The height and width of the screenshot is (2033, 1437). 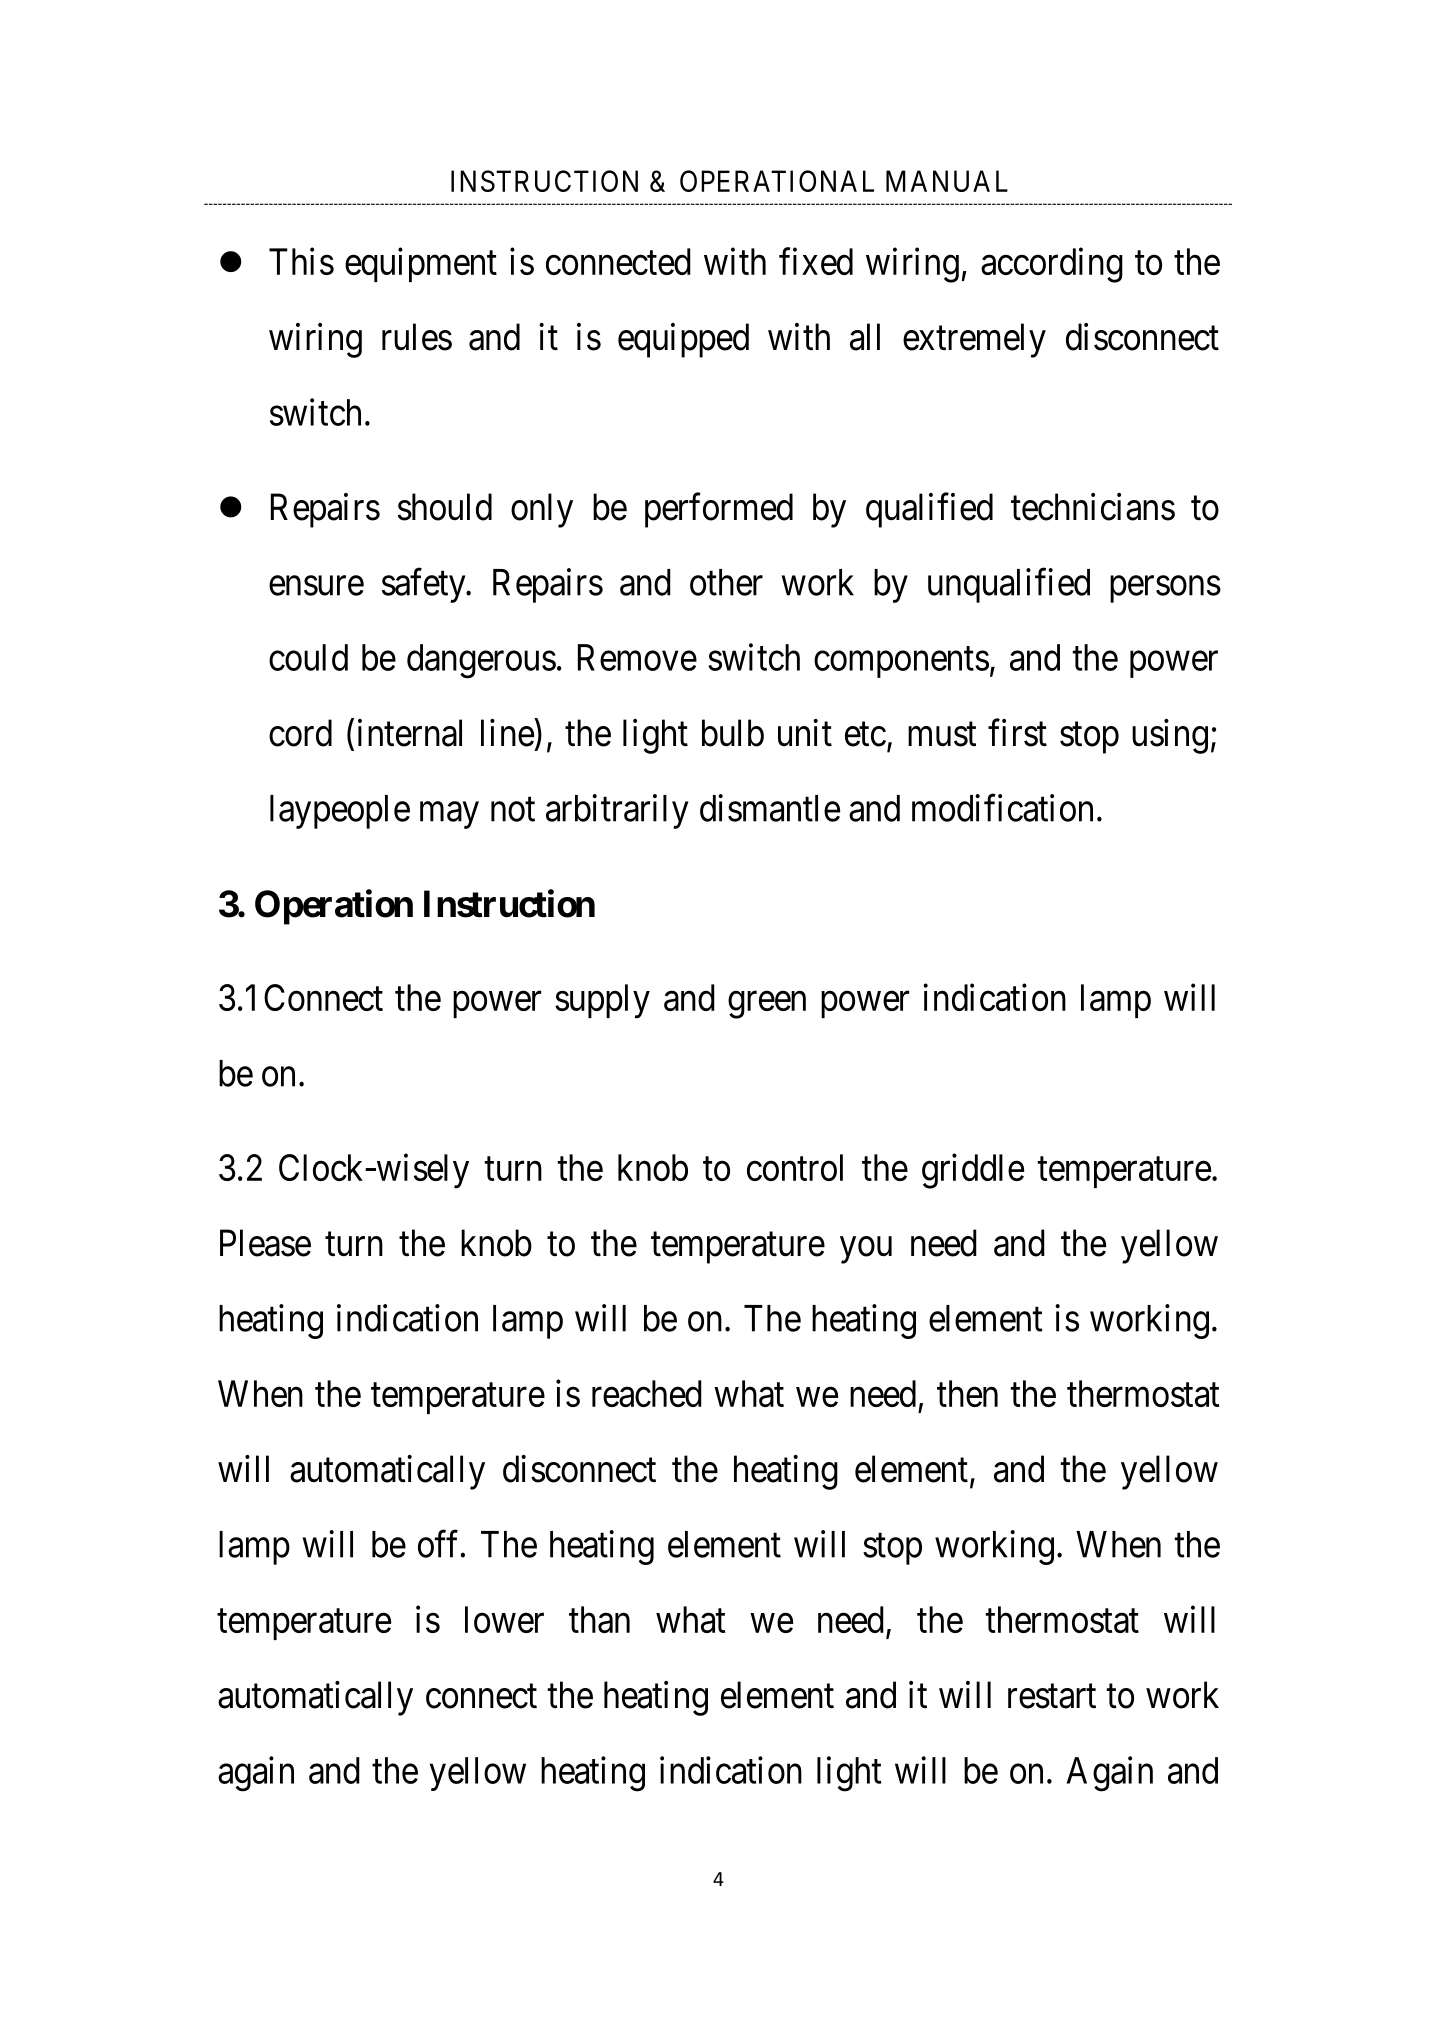 What do you see at coordinates (421, 265) in the screenshot?
I see `equipment` at bounding box center [421, 265].
